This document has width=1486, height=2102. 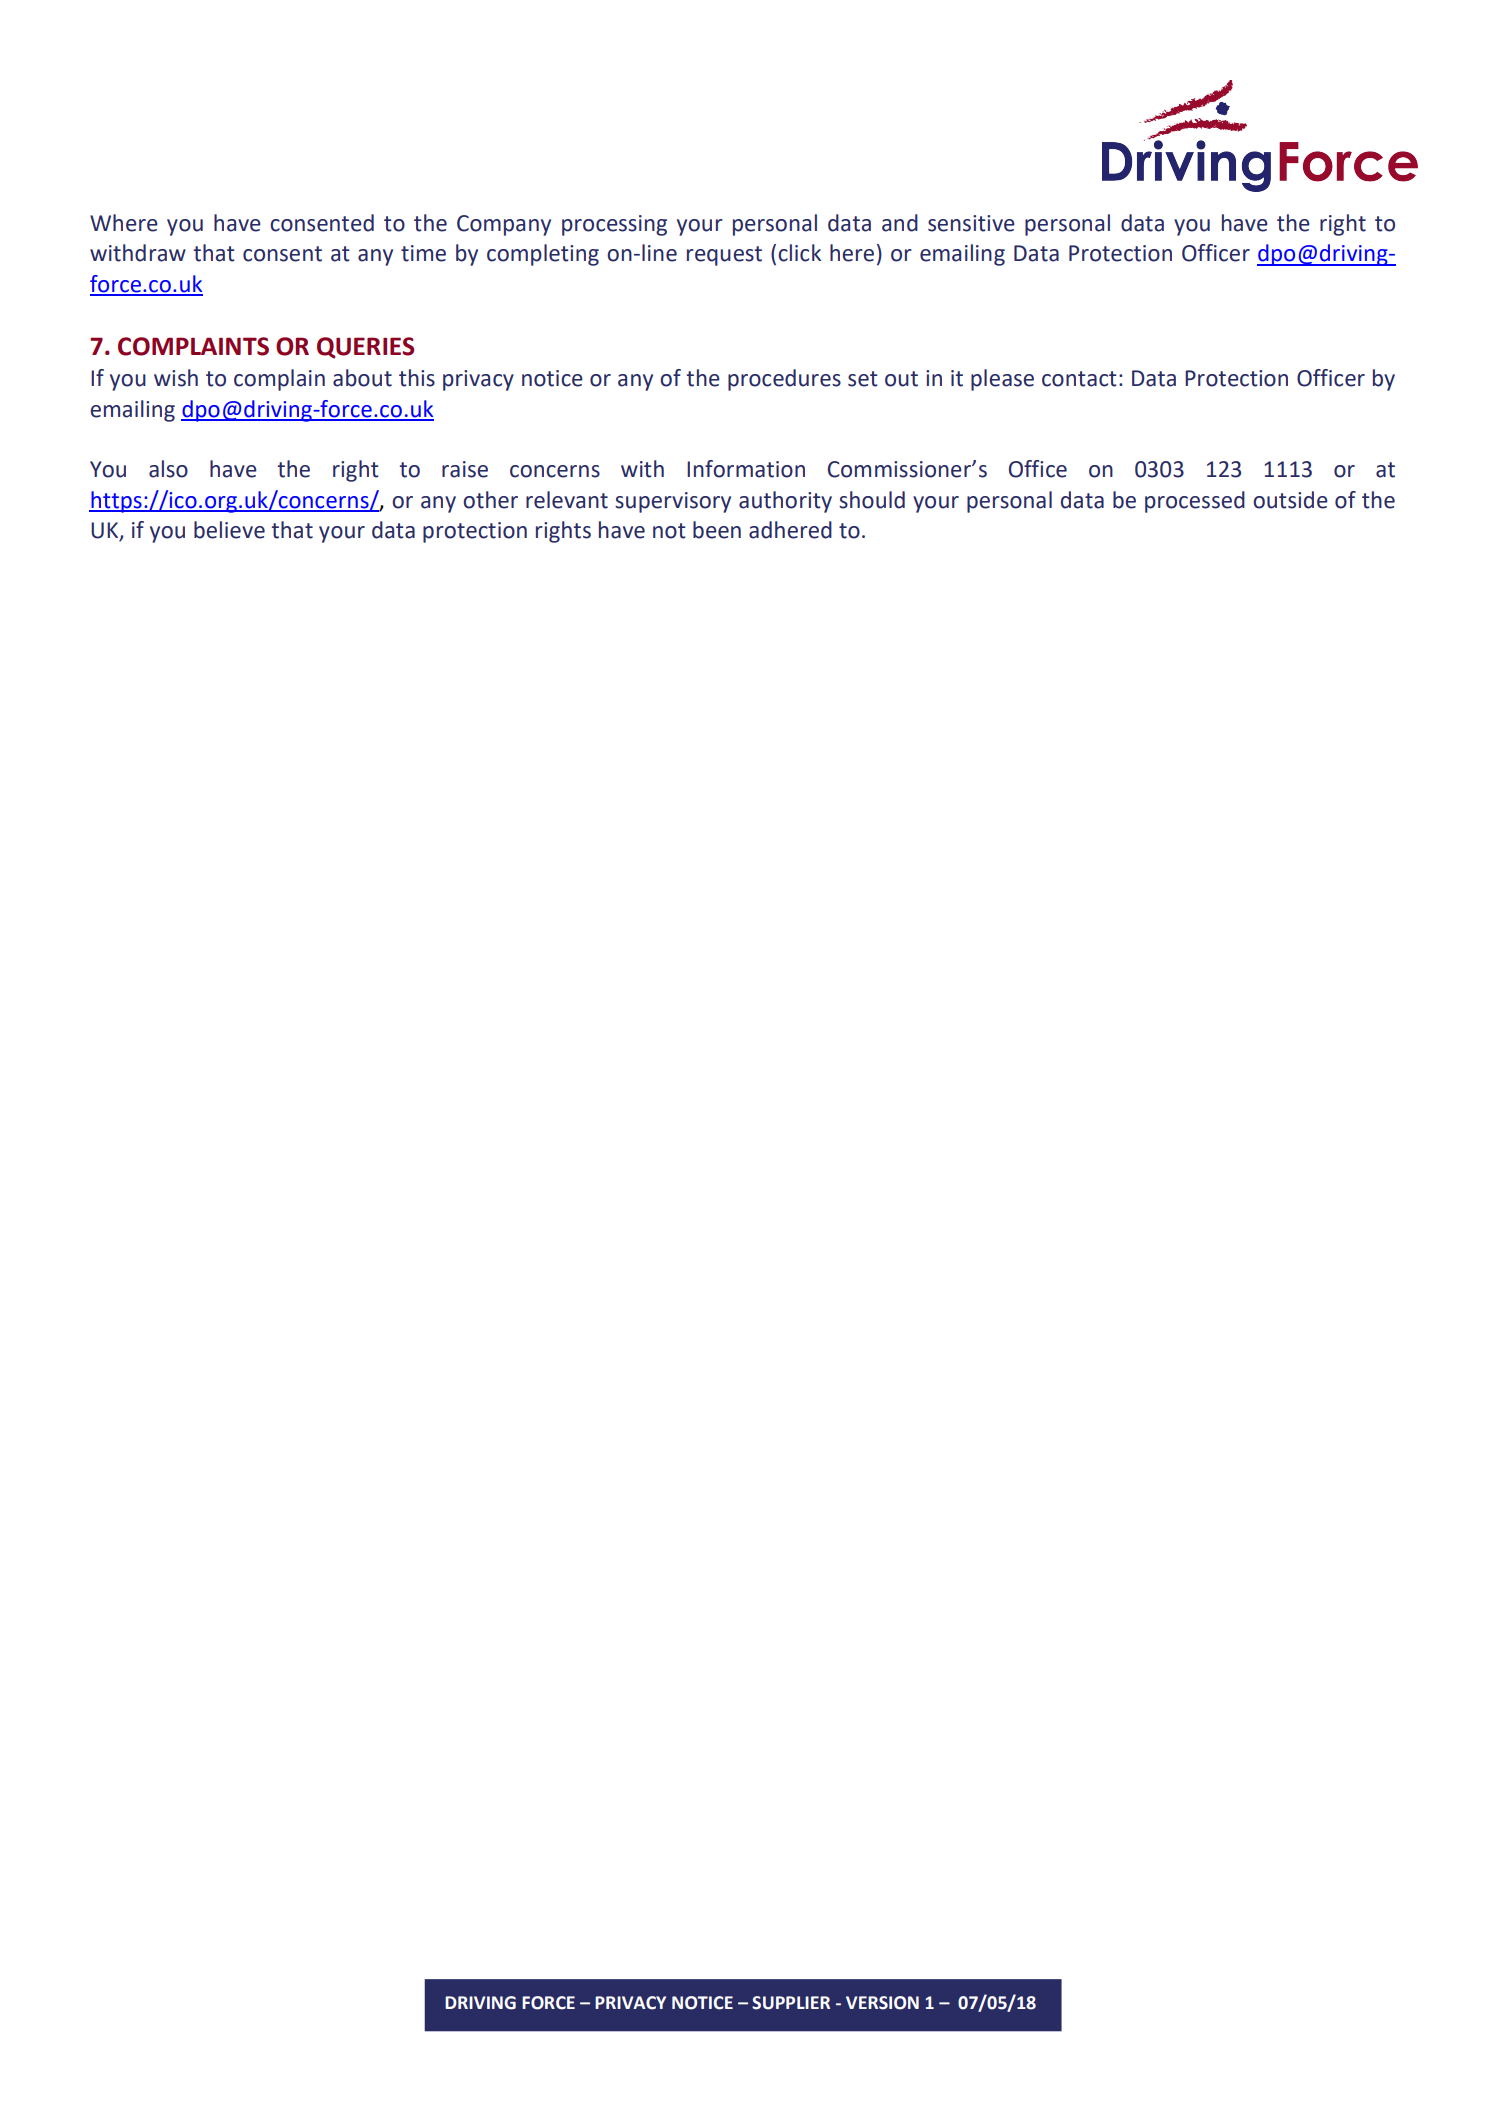 I want to click on should, so click(x=872, y=500).
